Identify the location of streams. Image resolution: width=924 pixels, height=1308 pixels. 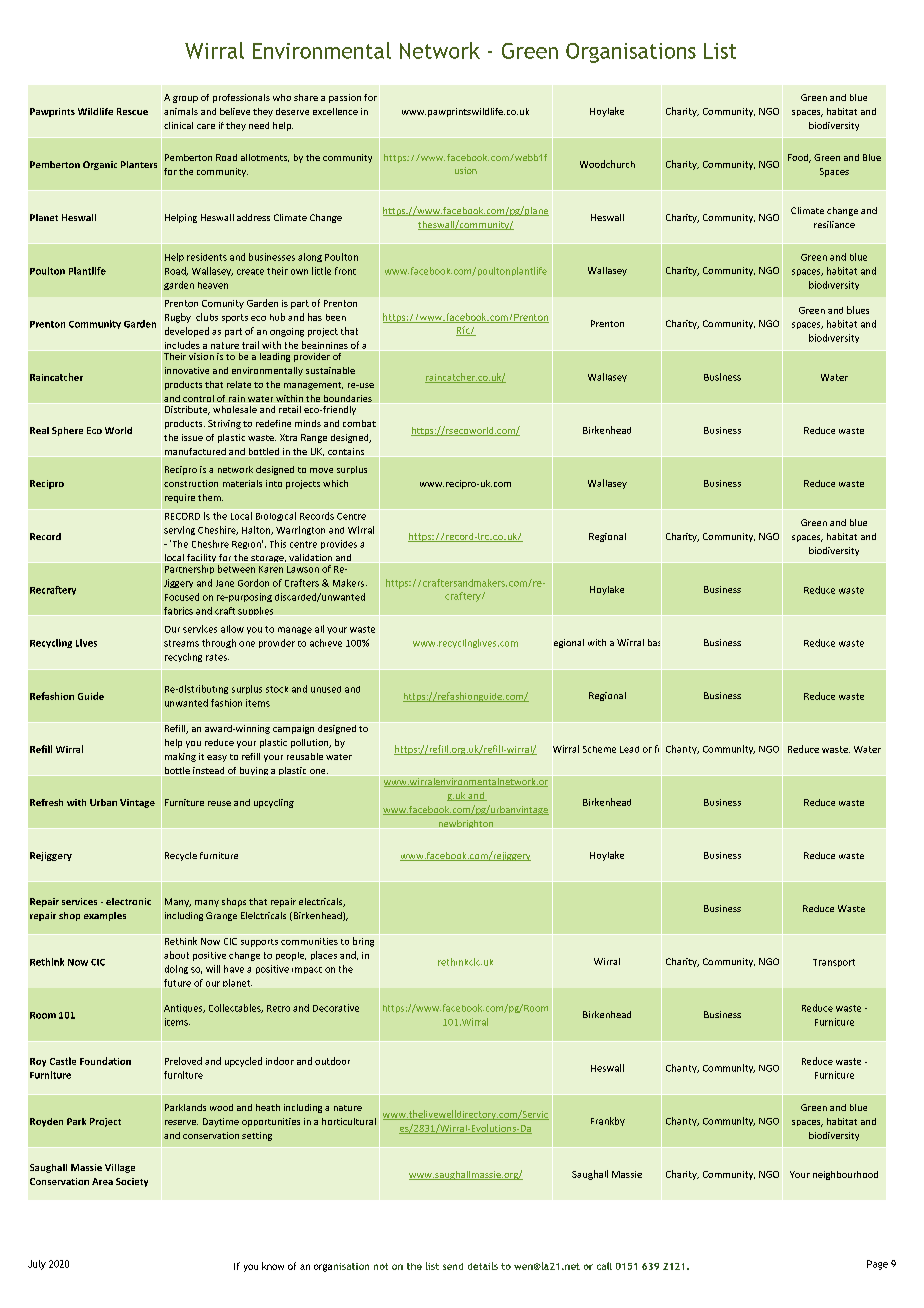
(181, 643).
